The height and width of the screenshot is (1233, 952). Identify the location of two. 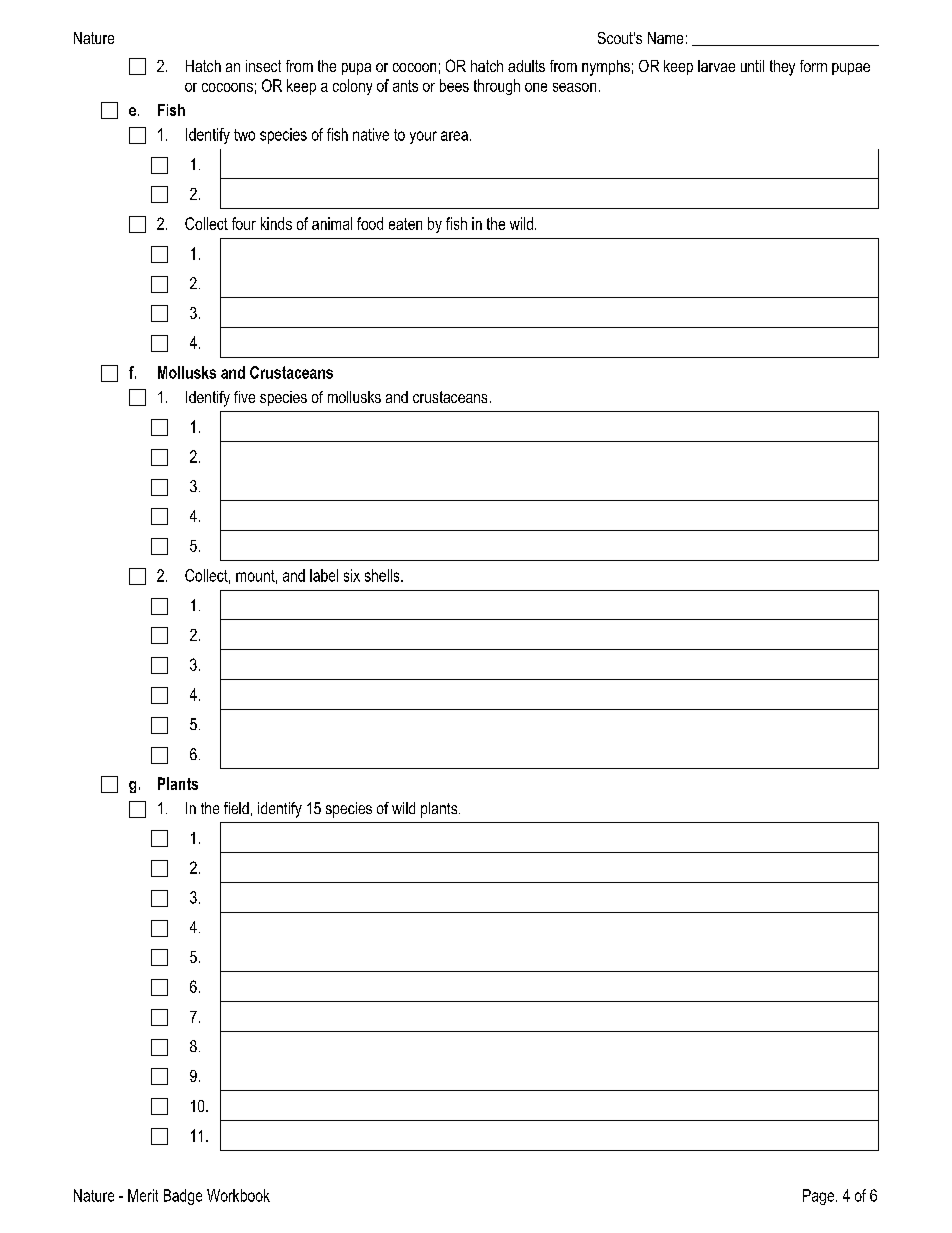
(244, 135).
